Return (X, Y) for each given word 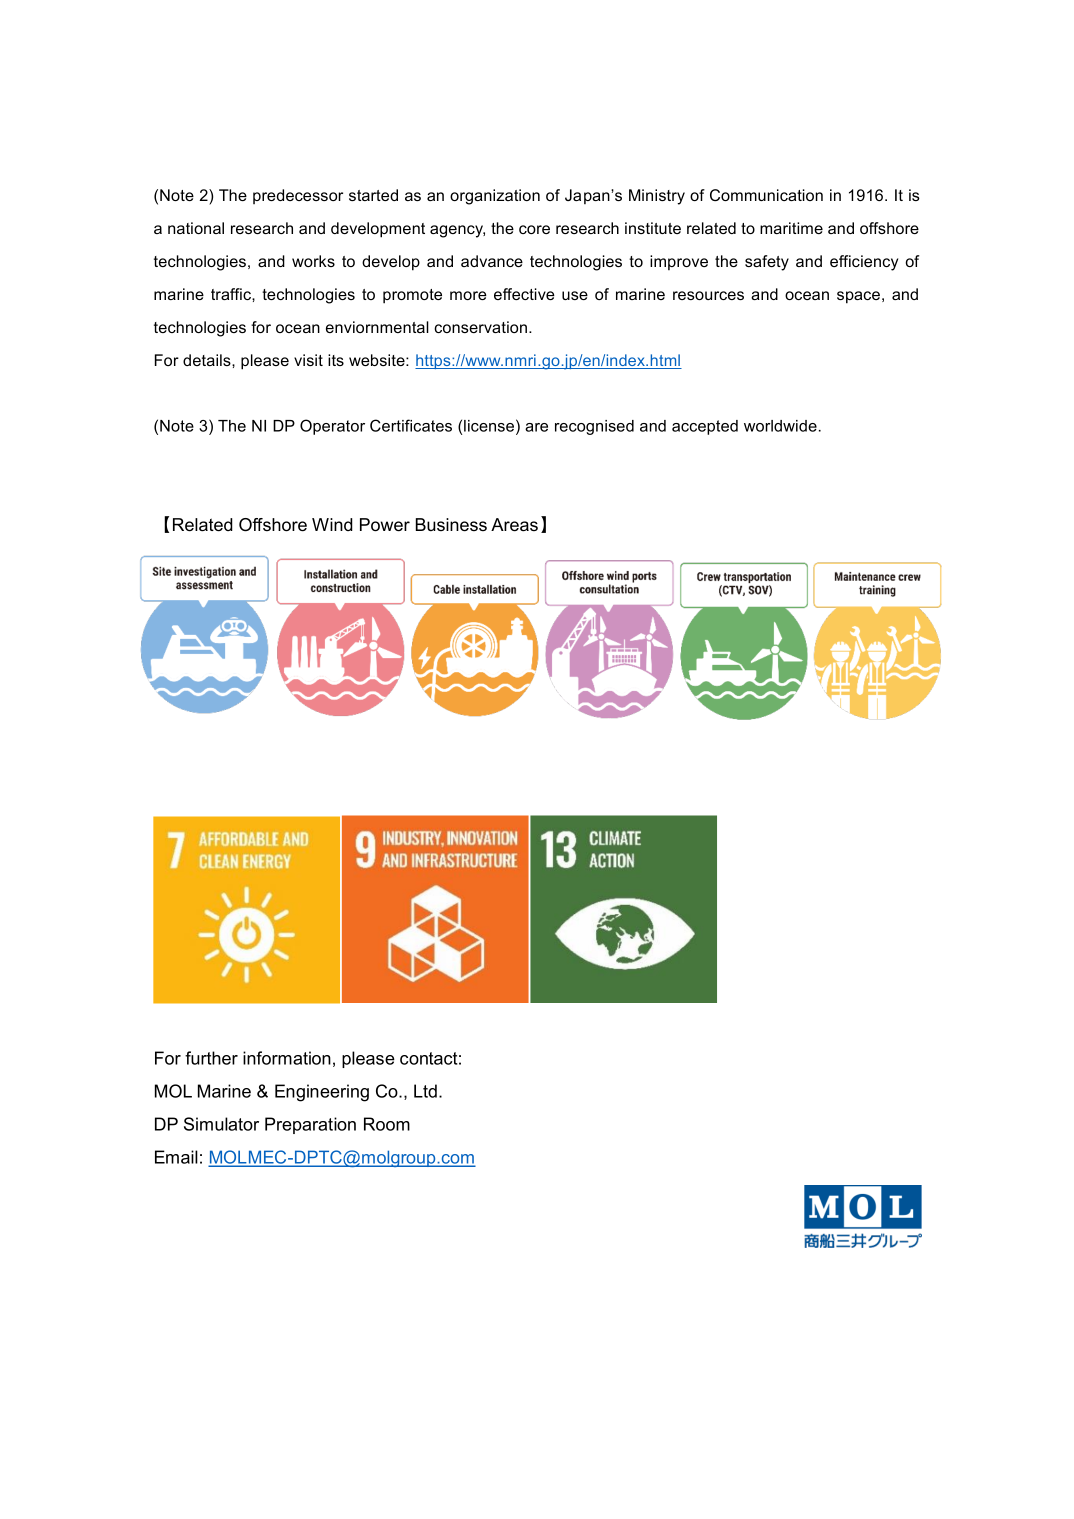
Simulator (221, 1124)
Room (387, 1124)
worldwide (780, 426)
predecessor (298, 196)
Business (451, 525)
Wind (332, 524)
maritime (791, 228)
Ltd (425, 1091)
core (534, 229)
